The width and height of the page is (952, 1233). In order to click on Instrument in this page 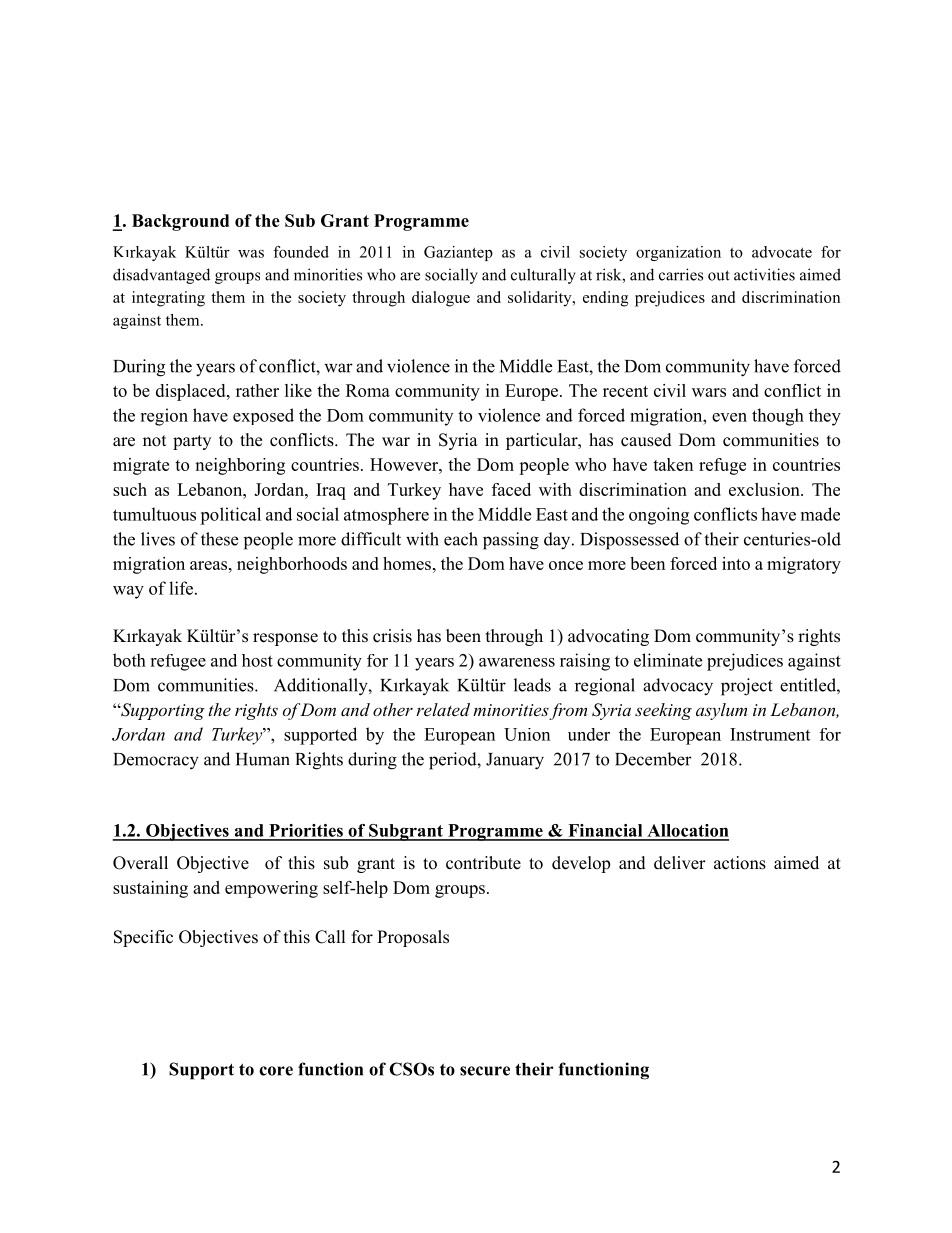, I will do `click(770, 734)`.
